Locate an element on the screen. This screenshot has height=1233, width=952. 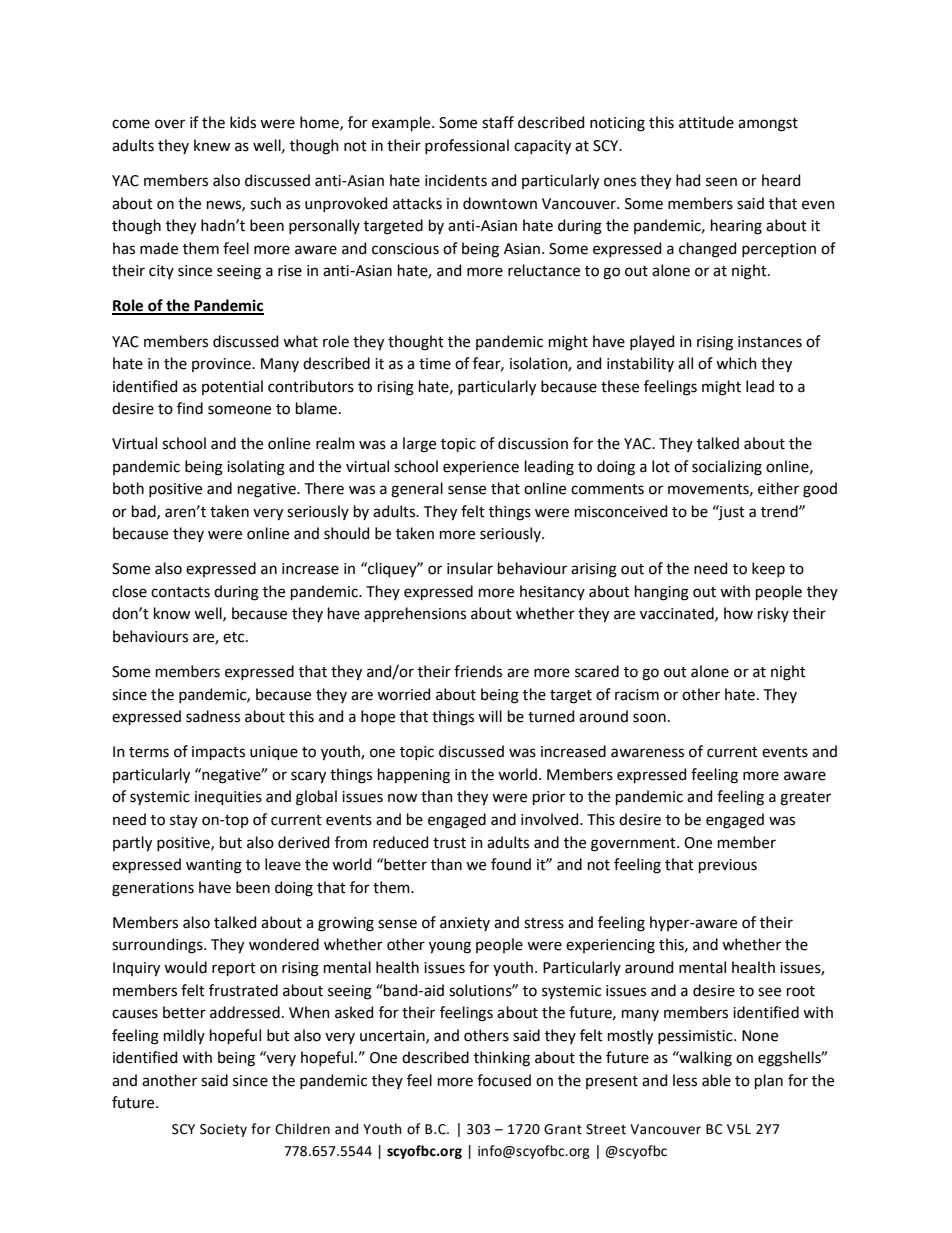
knew is located at coordinates (212, 145).
